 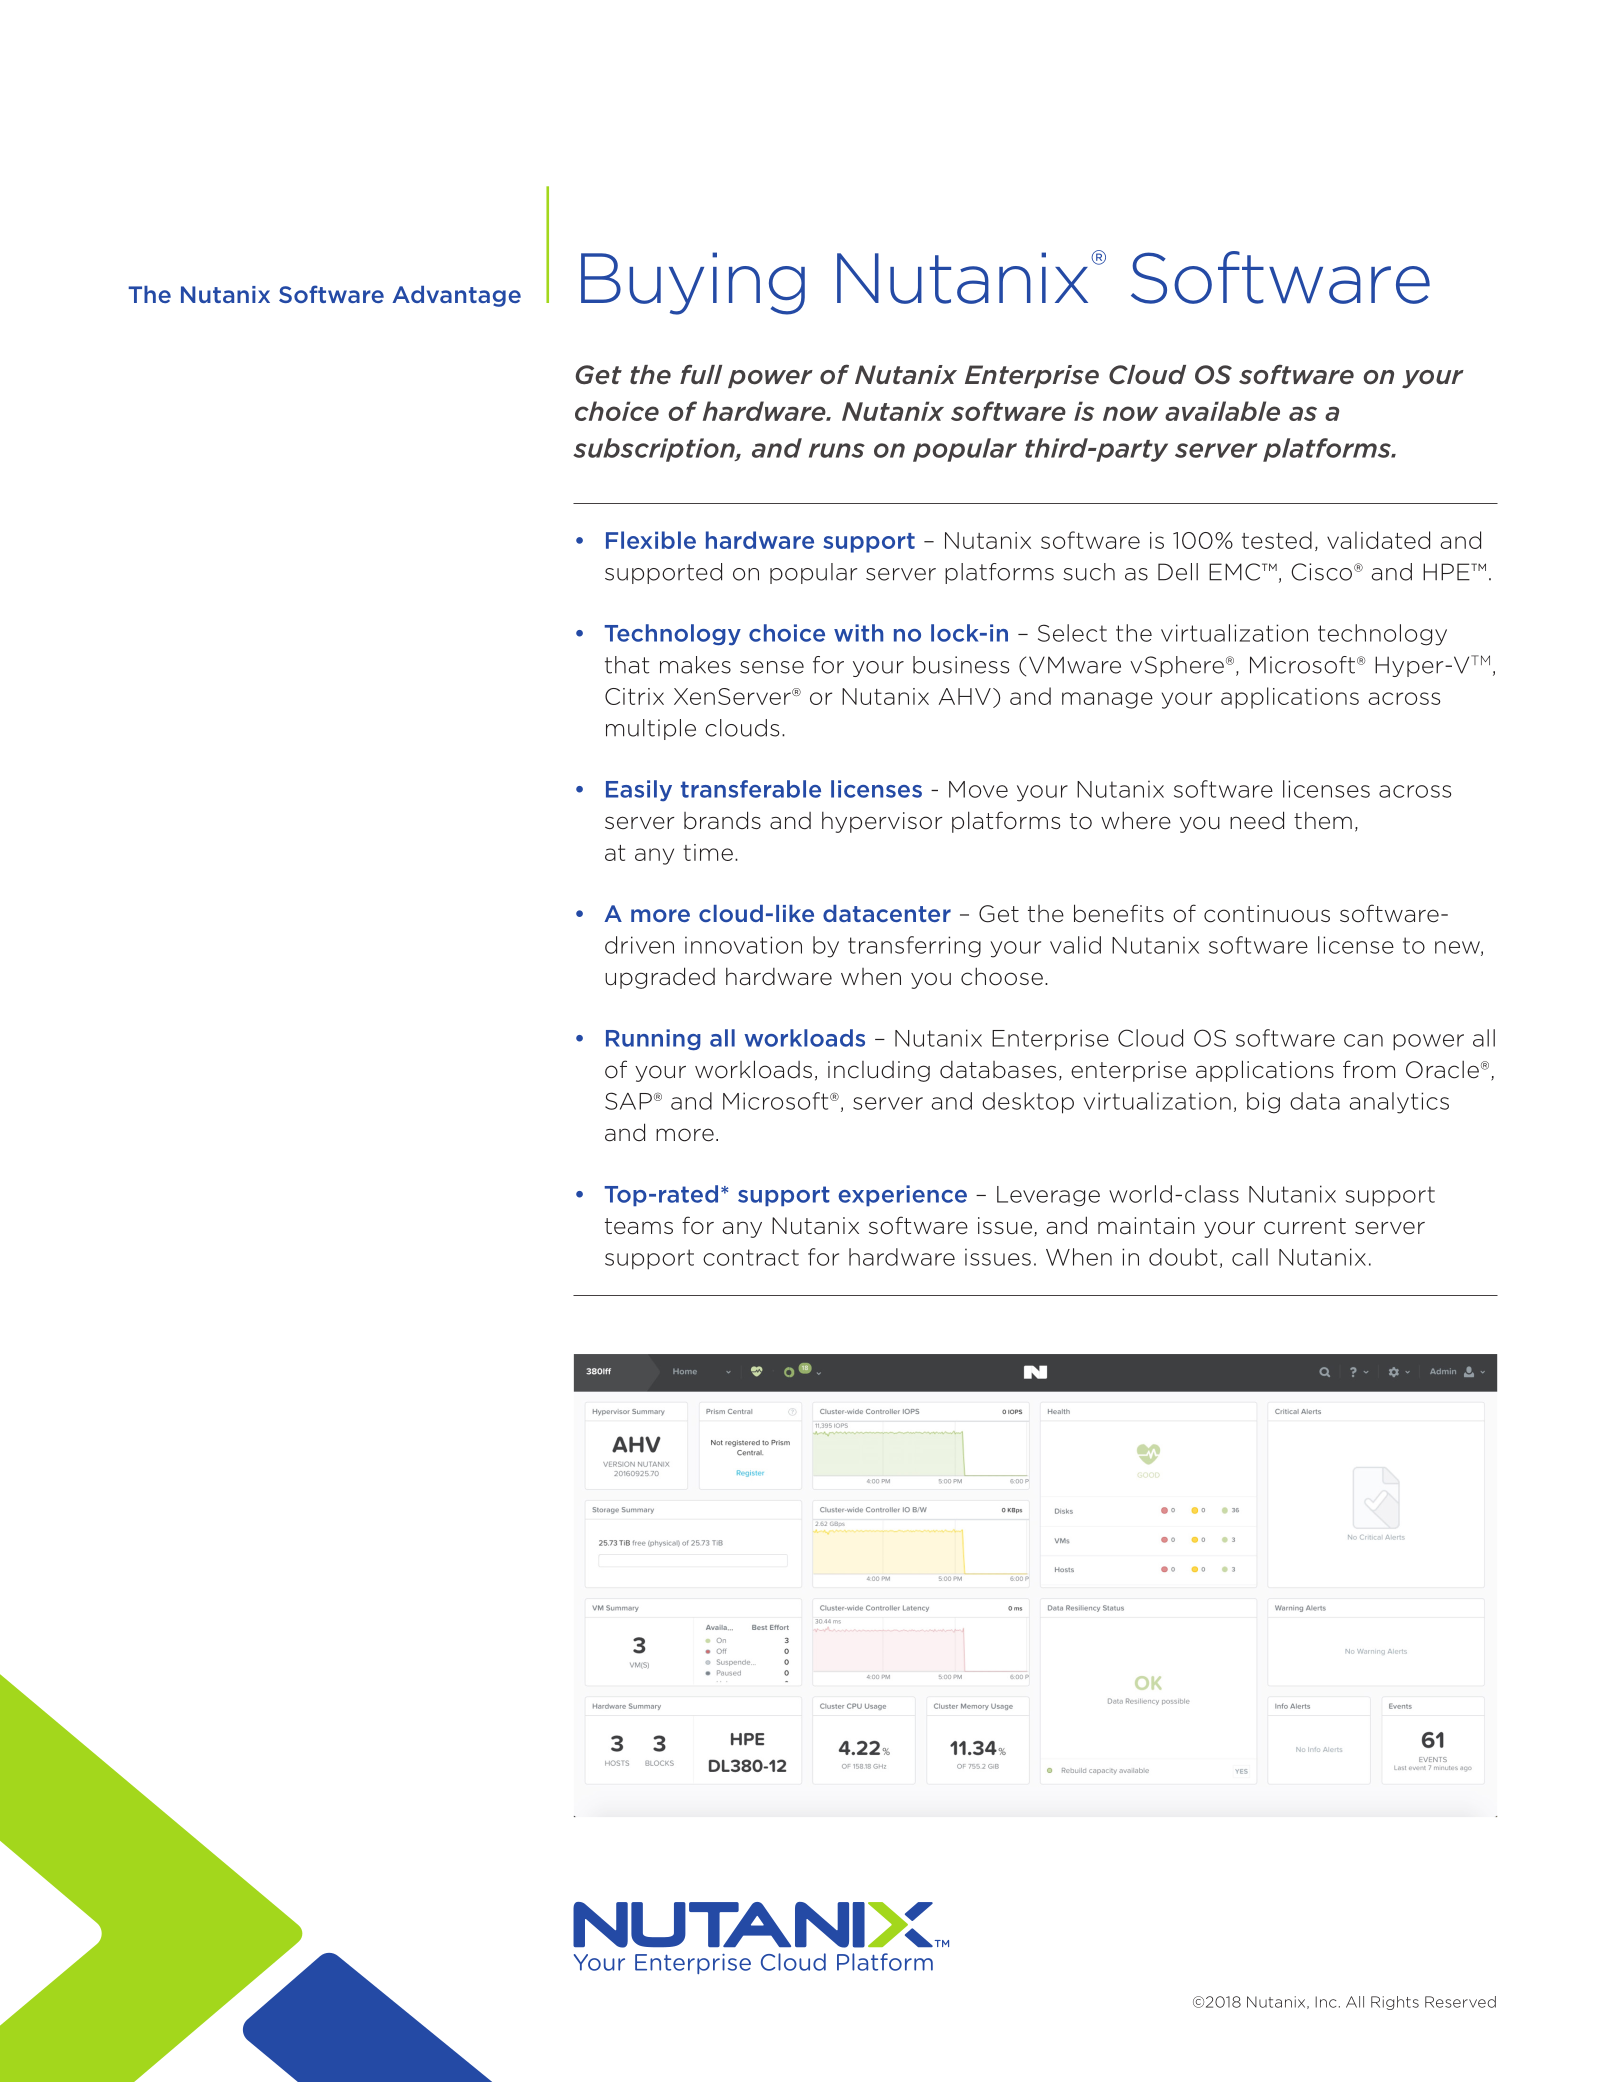 What do you see at coordinates (1250, 1257) in the image?
I see `call` at bounding box center [1250, 1257].
